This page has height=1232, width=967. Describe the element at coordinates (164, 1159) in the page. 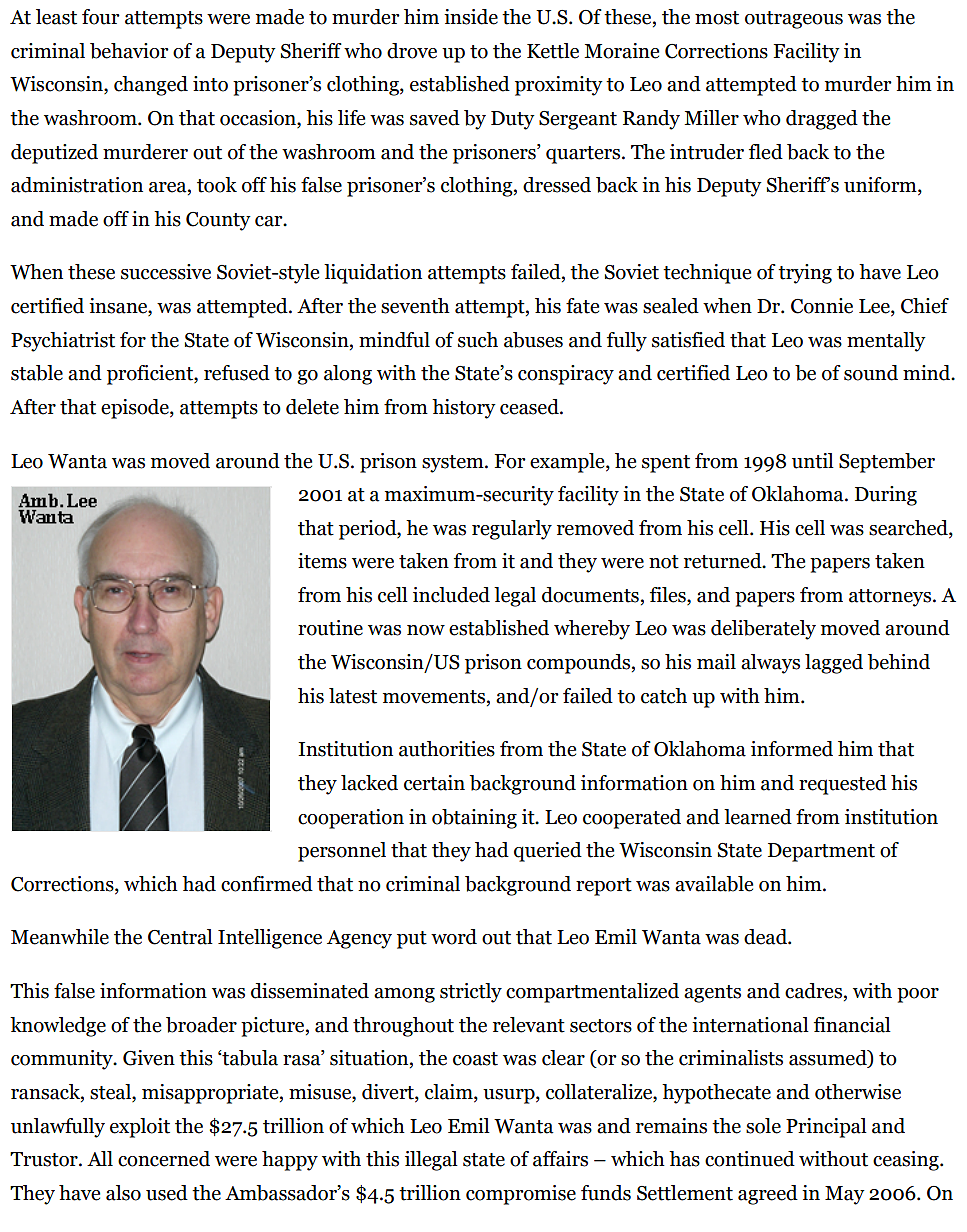

I see `concerned` at that location.
